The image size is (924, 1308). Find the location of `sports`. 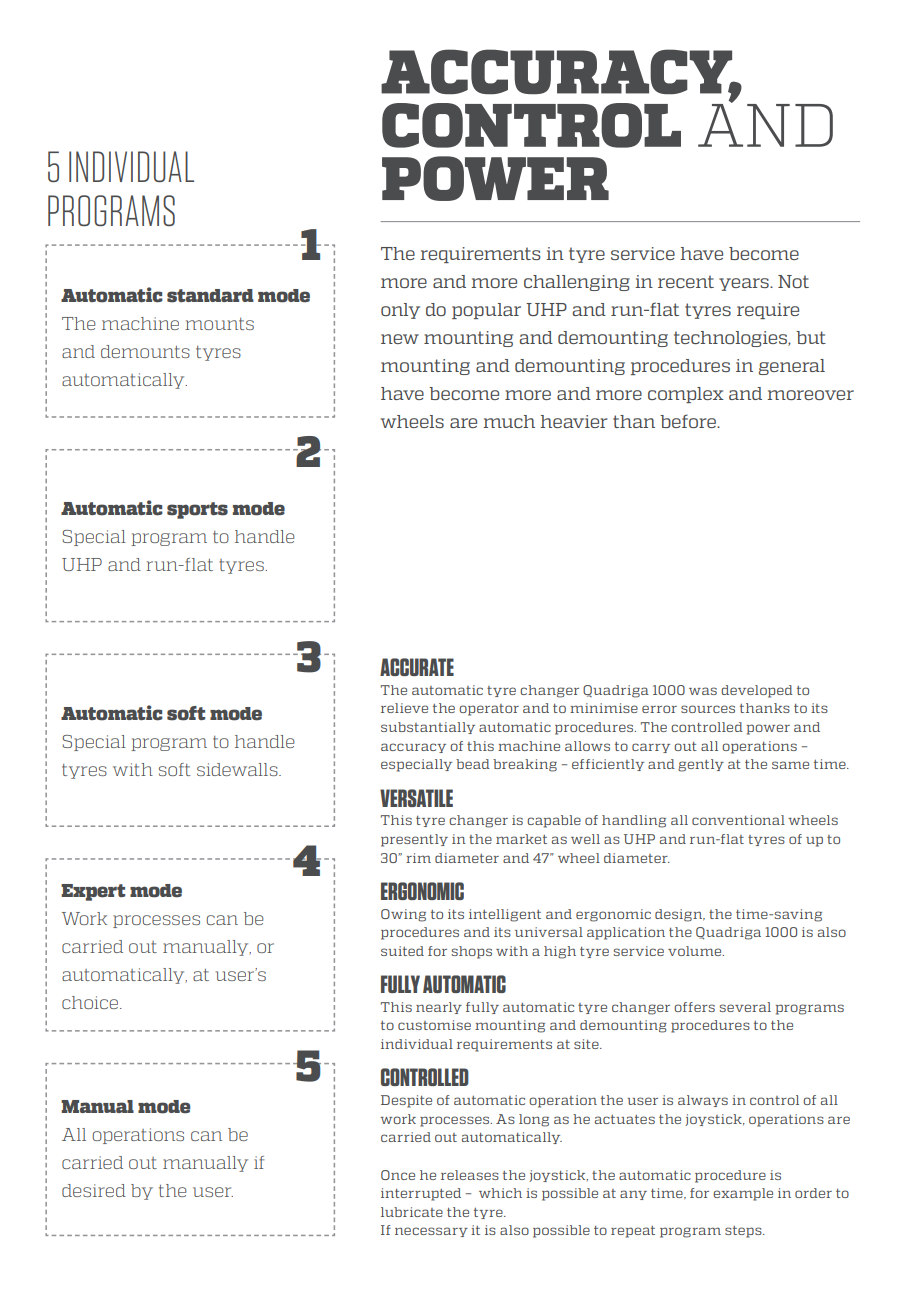

sports is located at coordinates (197, 510).
